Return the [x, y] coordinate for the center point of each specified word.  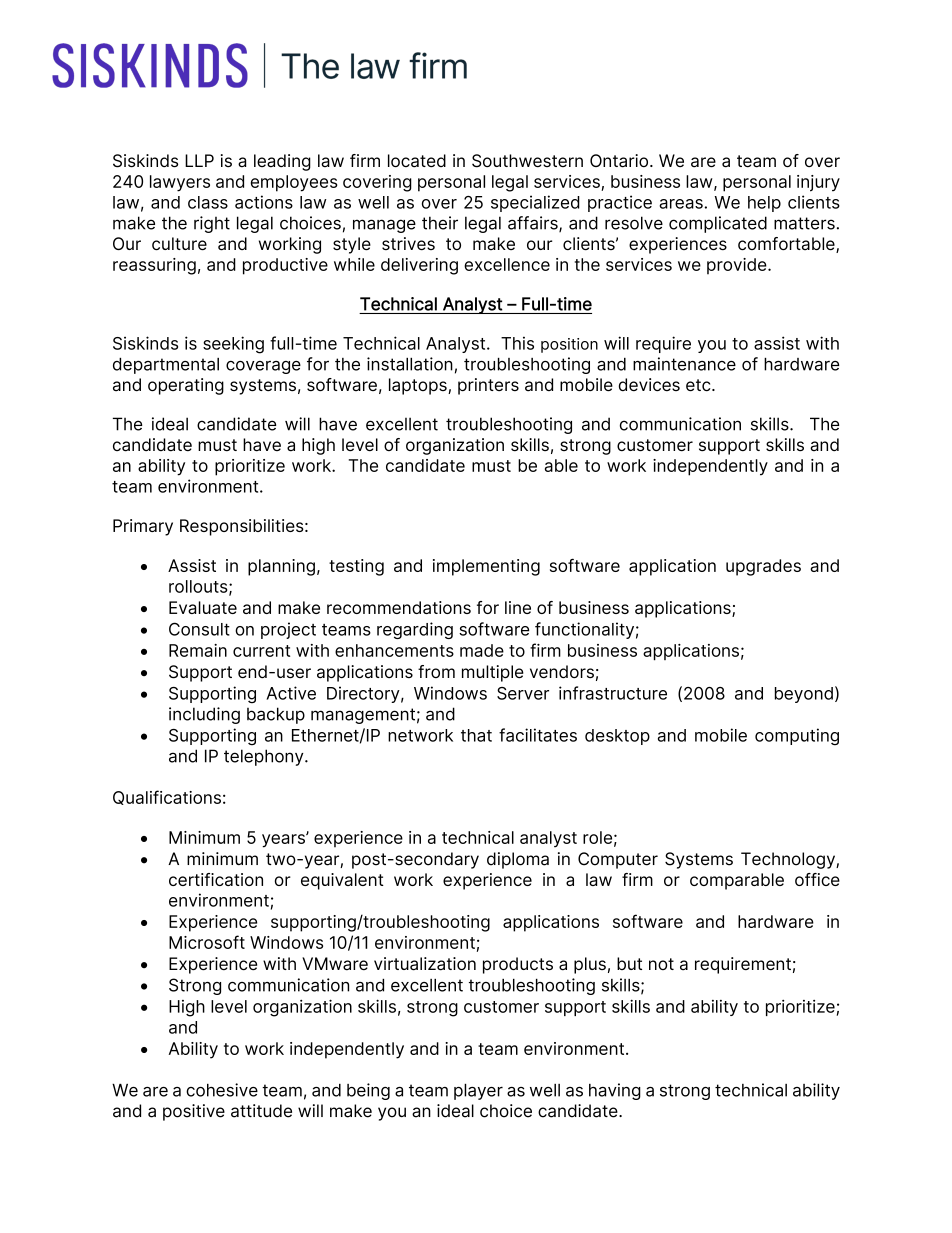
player [478, 1092]
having [615, 1091]
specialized [535, 203]
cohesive [222, 1090]
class [208, 202]
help [764, 204]
